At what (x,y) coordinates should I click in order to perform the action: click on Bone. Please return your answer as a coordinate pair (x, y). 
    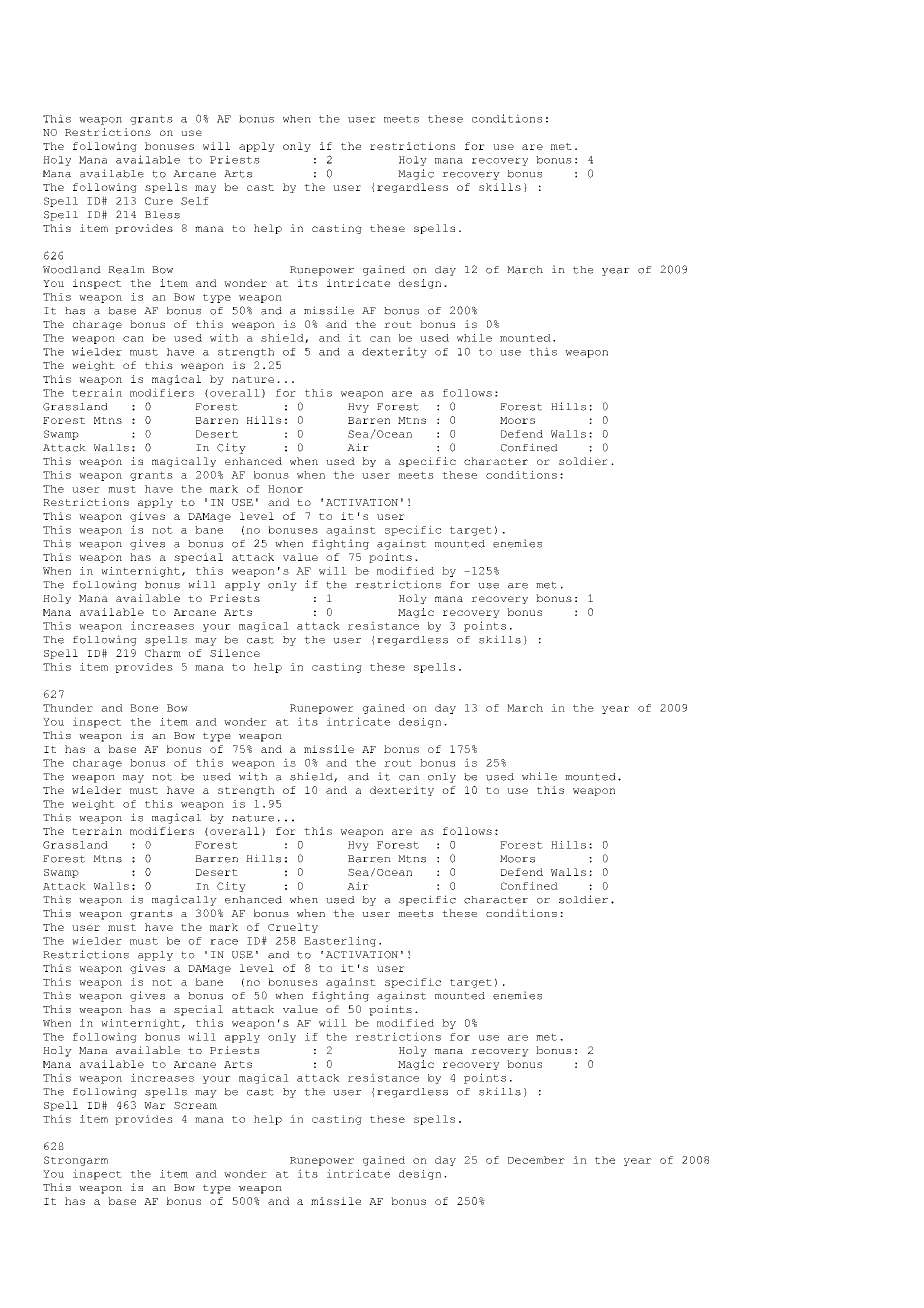
    Looking at the image, I should click on (144, 708).
